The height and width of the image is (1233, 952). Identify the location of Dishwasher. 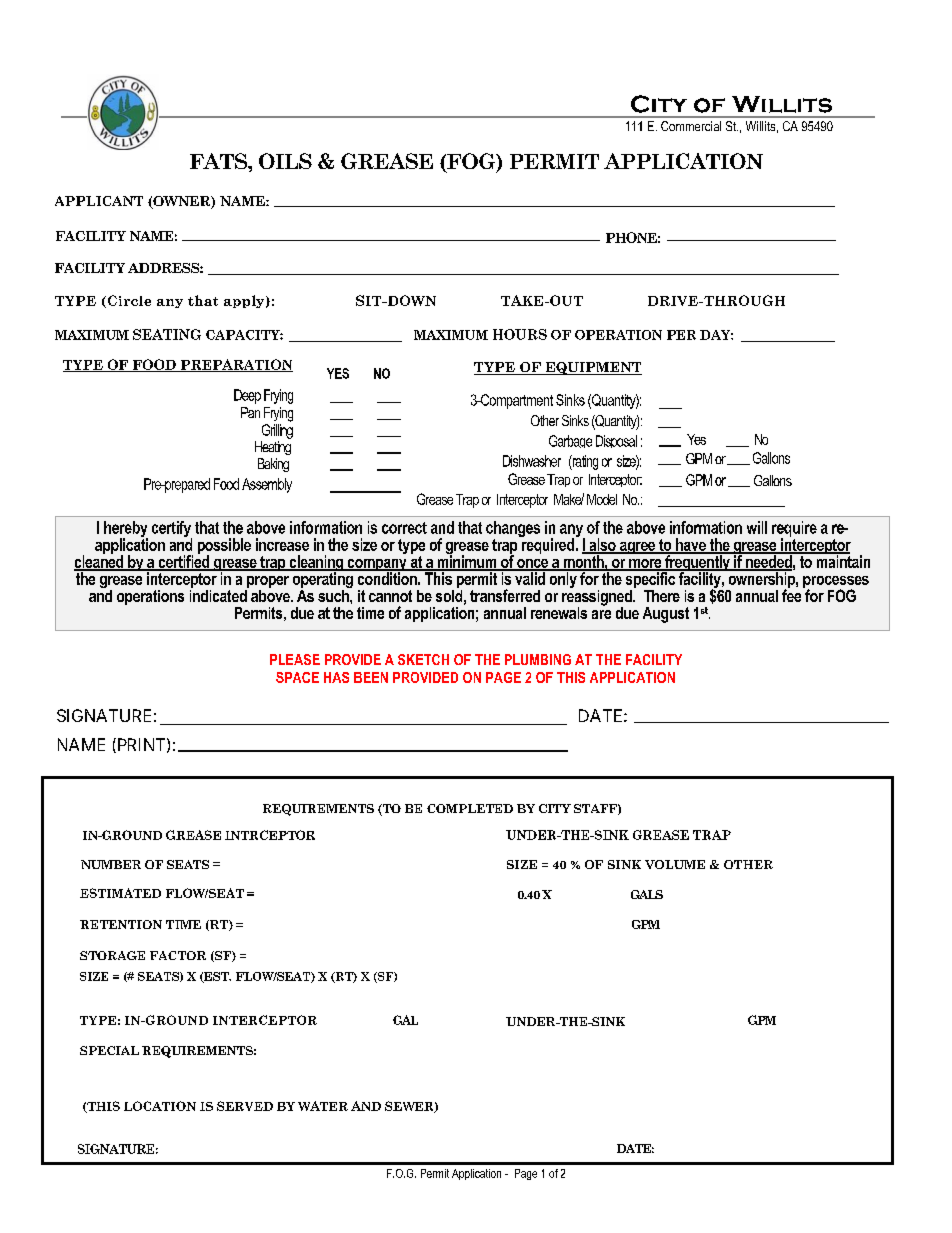
(532, 461).
